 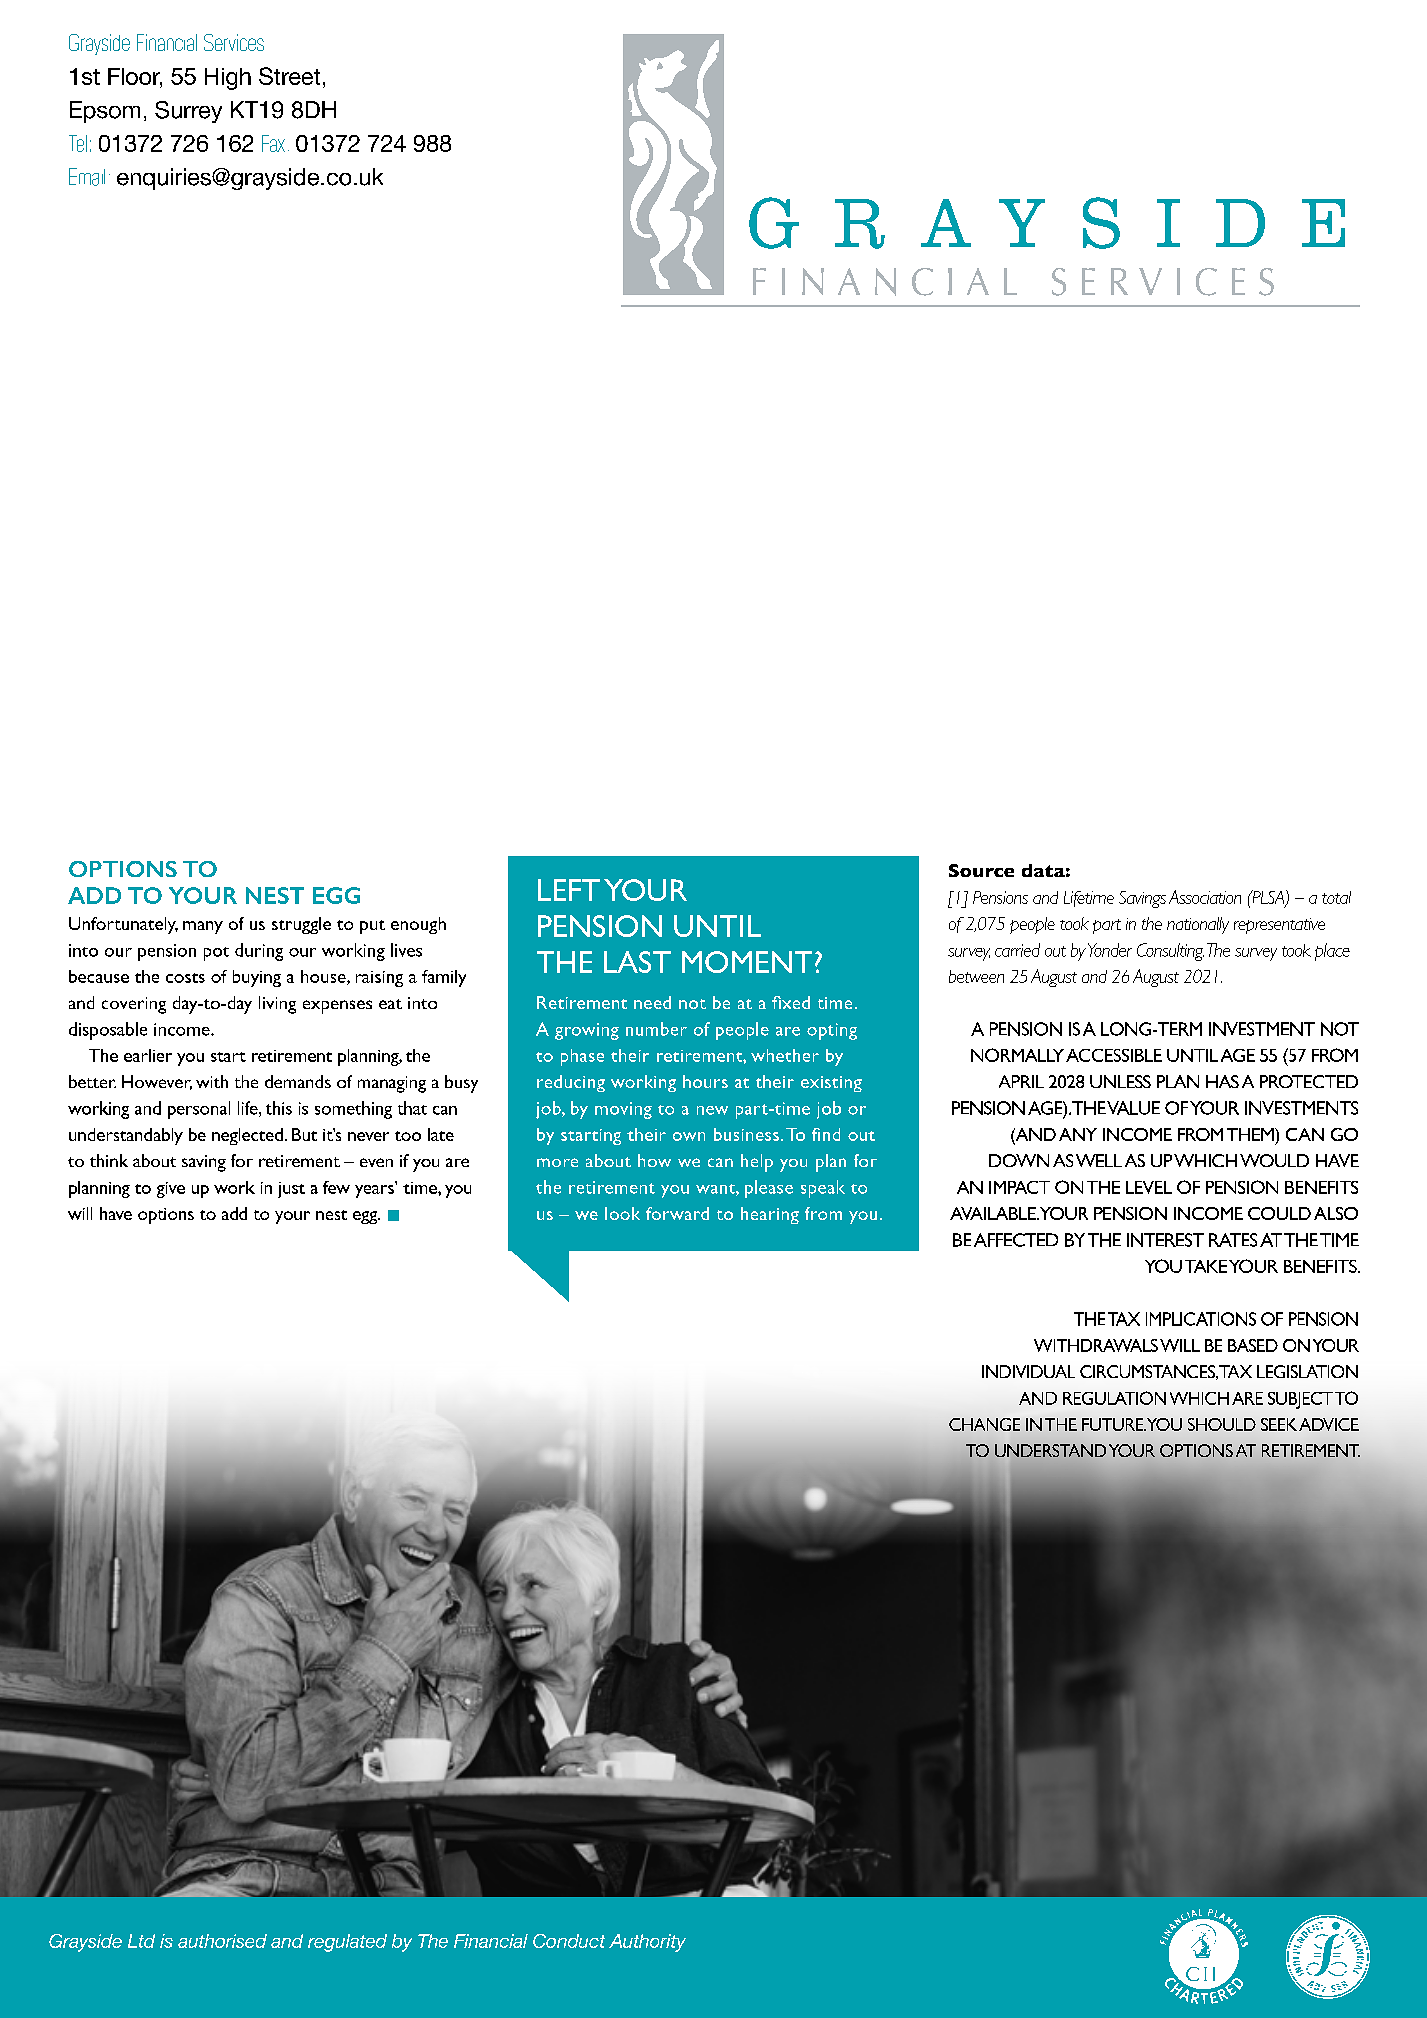 I want to click on Fax, so click(x=273, y=143).
